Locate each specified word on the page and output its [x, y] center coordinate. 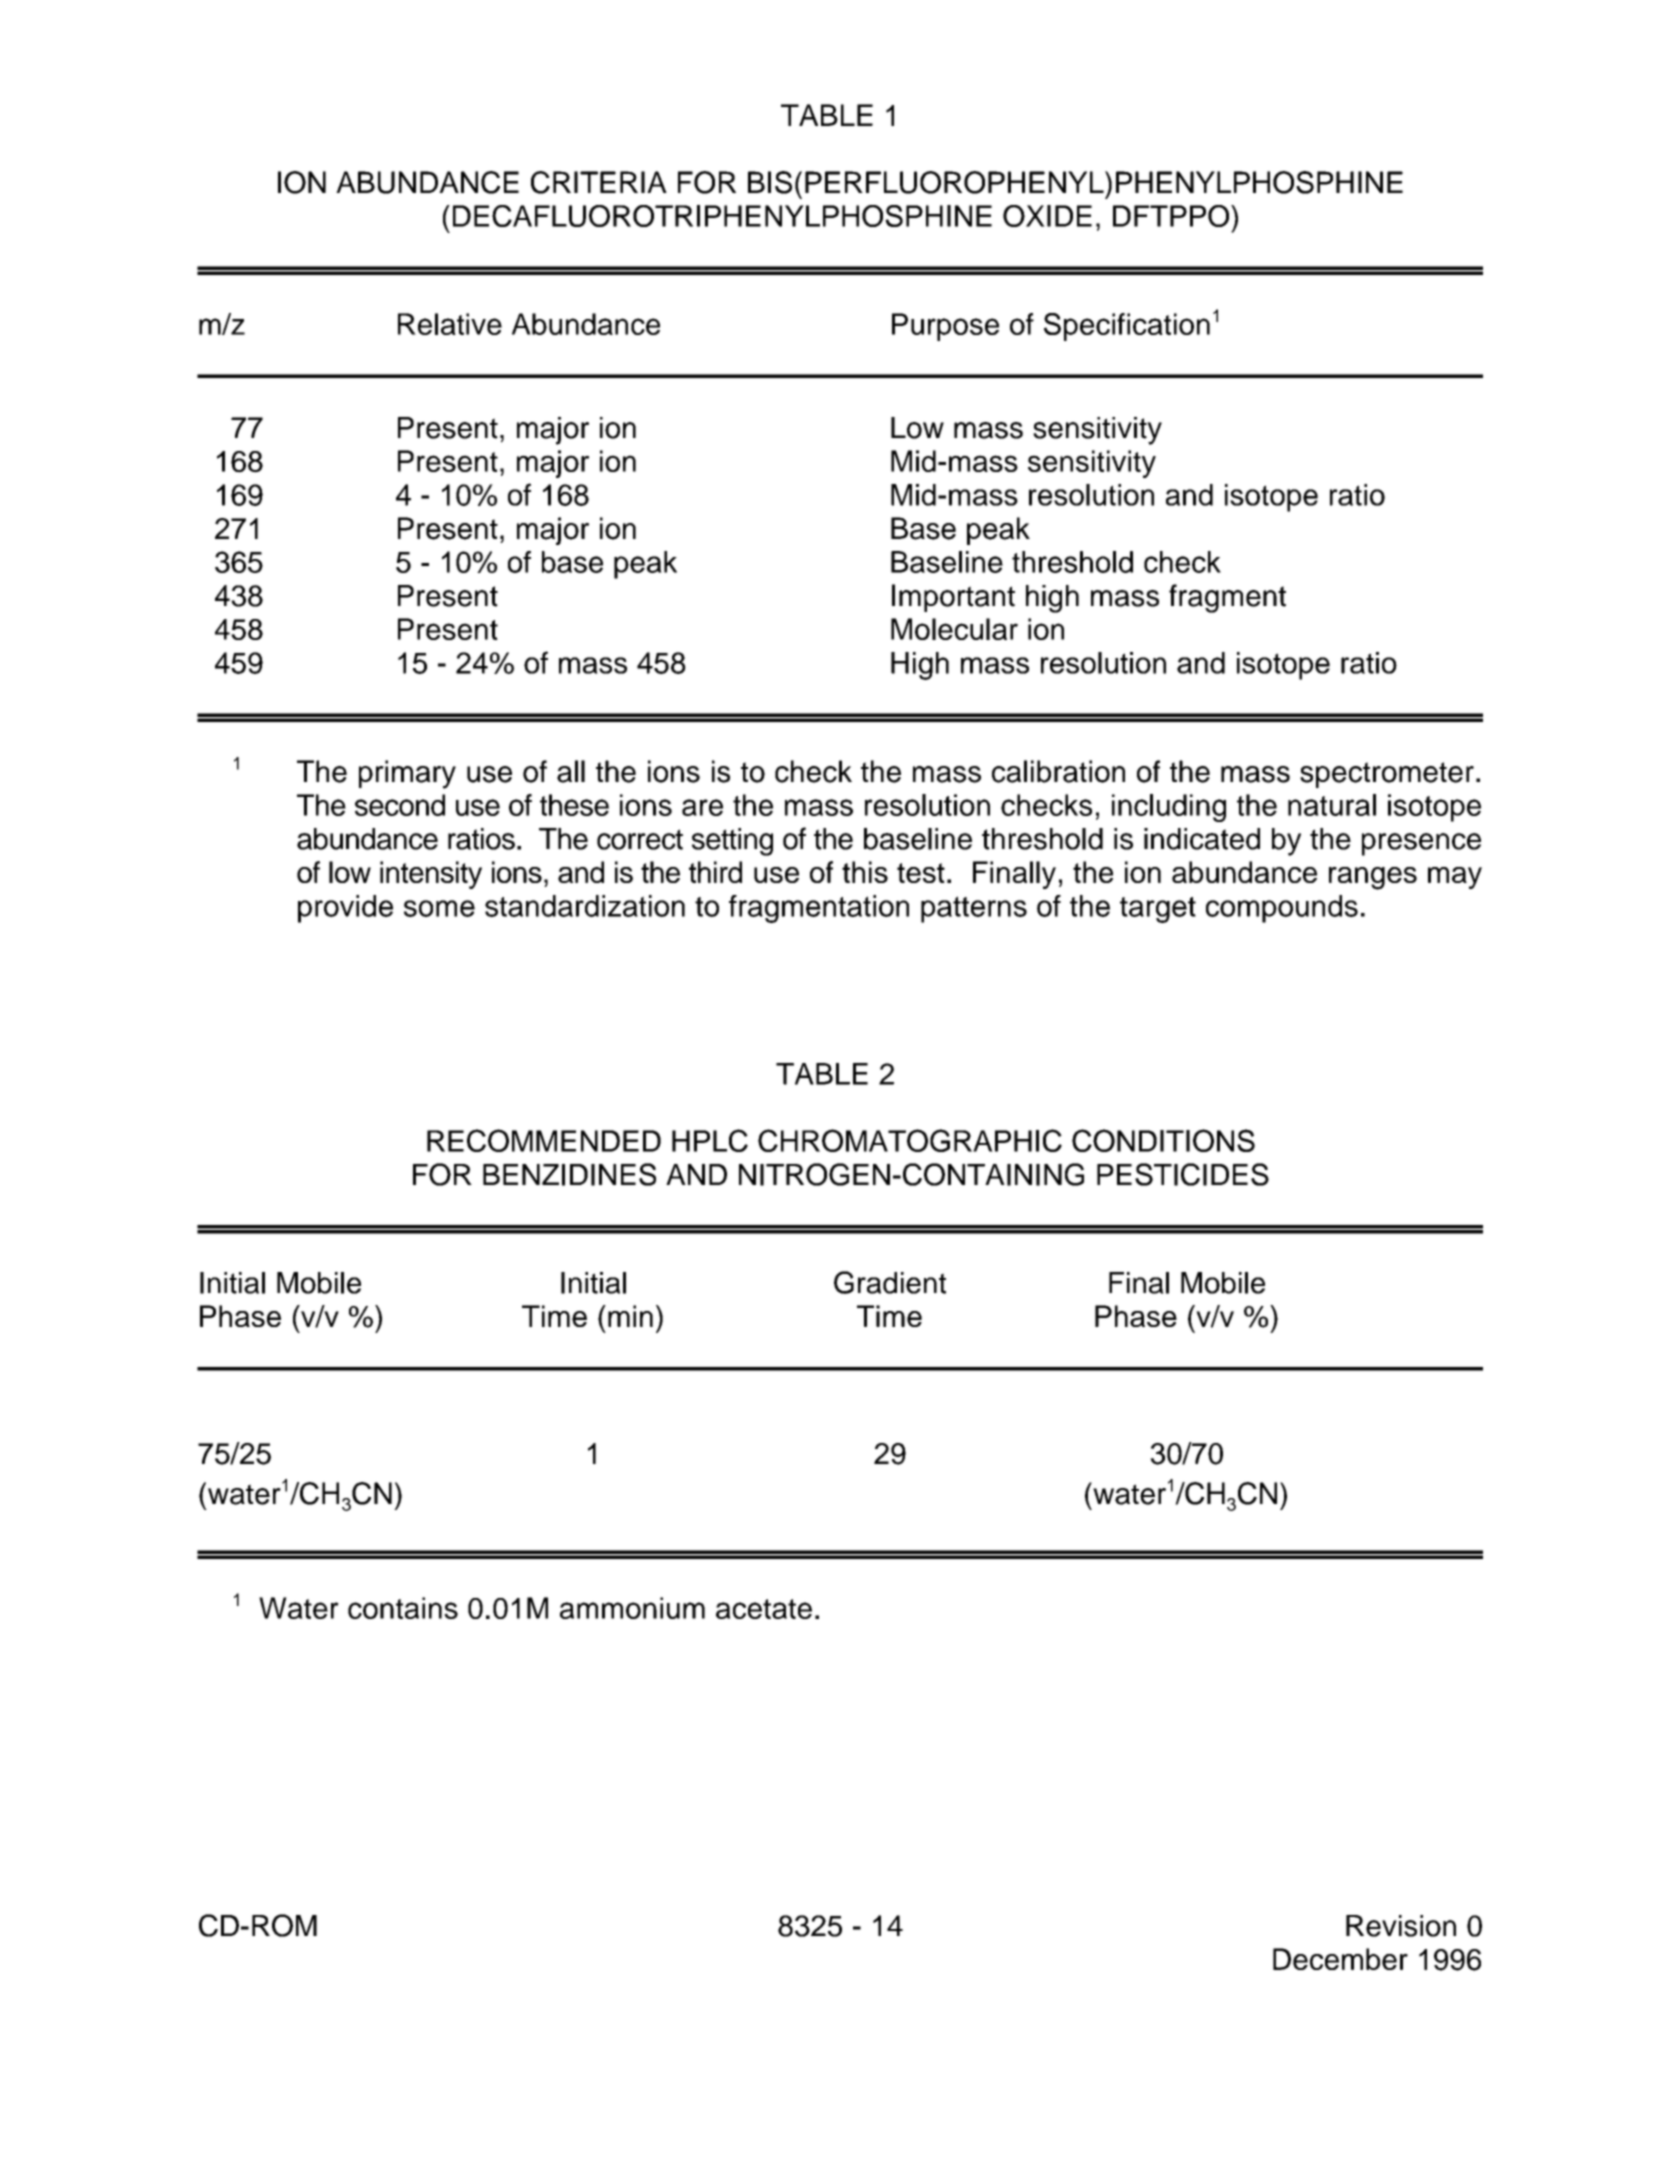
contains [403, 1608]
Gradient [890, 1282]
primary [407, 774]
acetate [764, 1609]
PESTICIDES [1183, 1174]
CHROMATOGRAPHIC [910, 1140]
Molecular [954, 629]
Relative [450, 324]
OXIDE [1047, 216]
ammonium [632, 1608]
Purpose [945, 327]
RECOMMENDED [544, 1140]
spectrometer [1387, 775]
